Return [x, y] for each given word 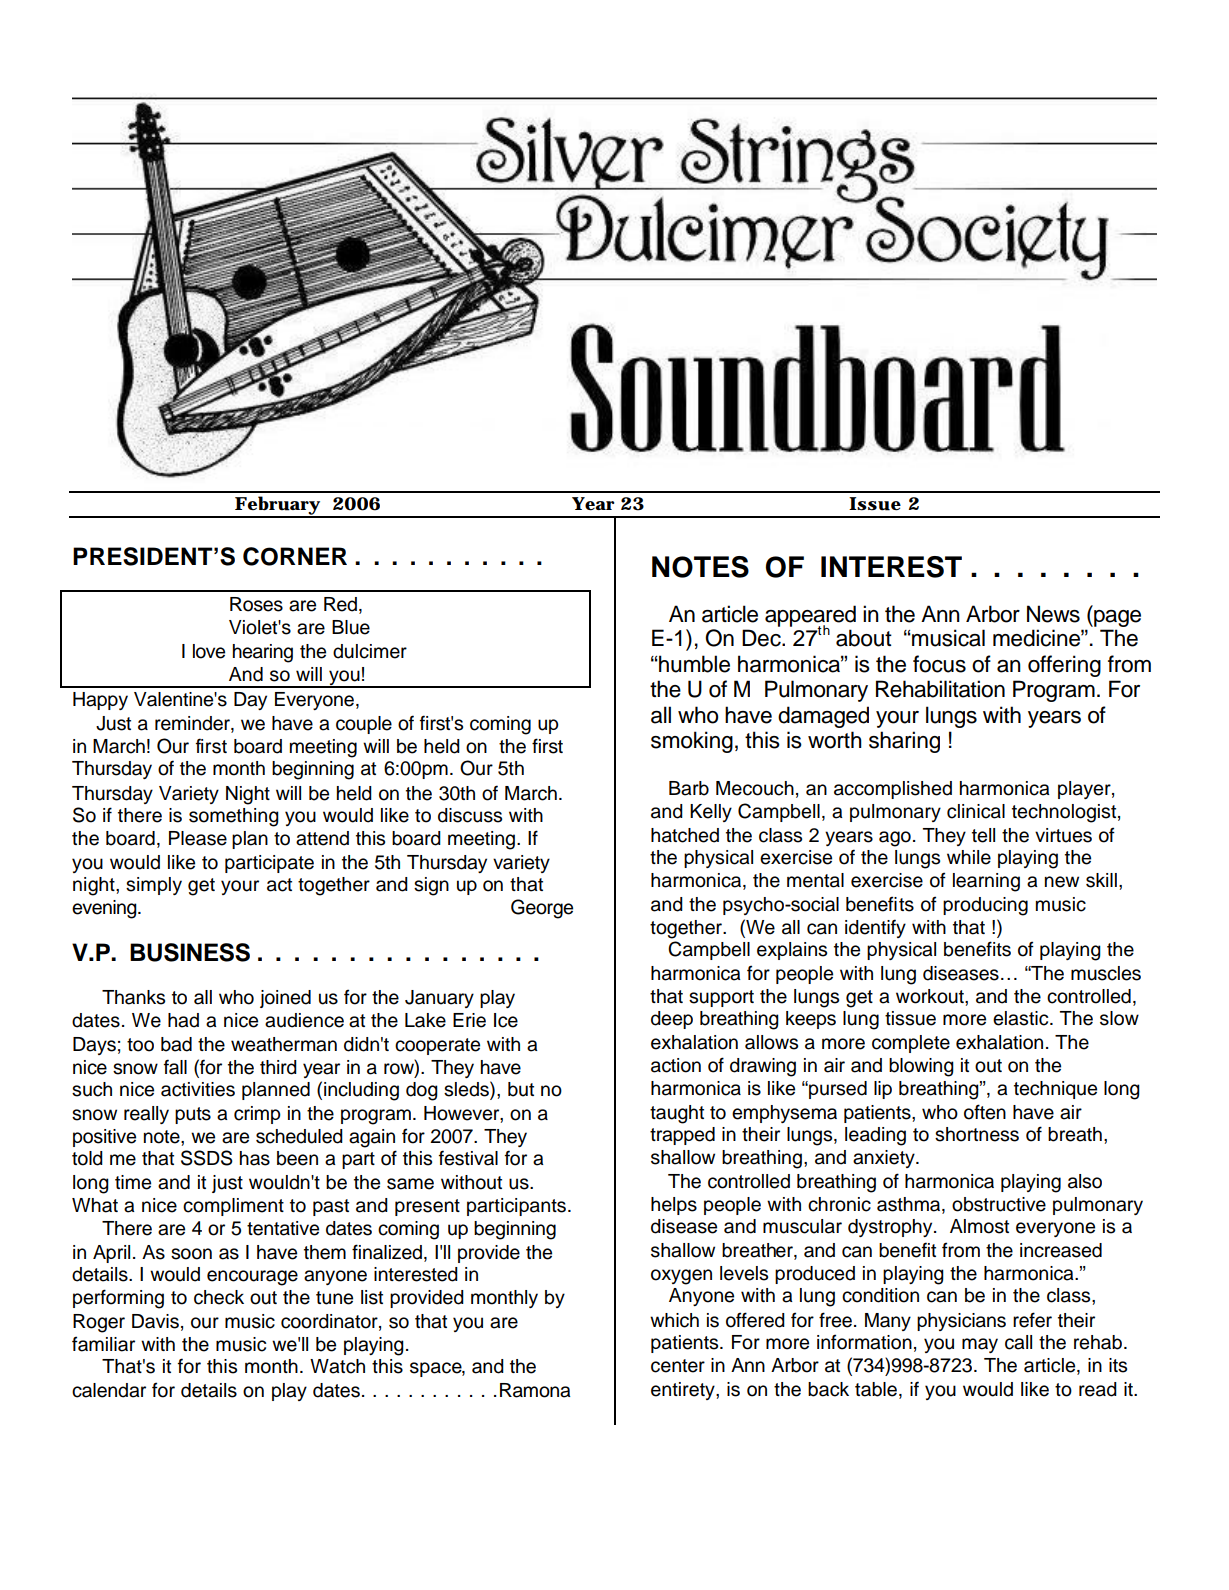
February [277, 507]
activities [198, 1089]
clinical [976, 811]
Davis [155, 1321]
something [234, 817]
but [521, 1089]
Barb [689, 788]
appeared [810, 617]
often [985, 1112]
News [1053, 614]
